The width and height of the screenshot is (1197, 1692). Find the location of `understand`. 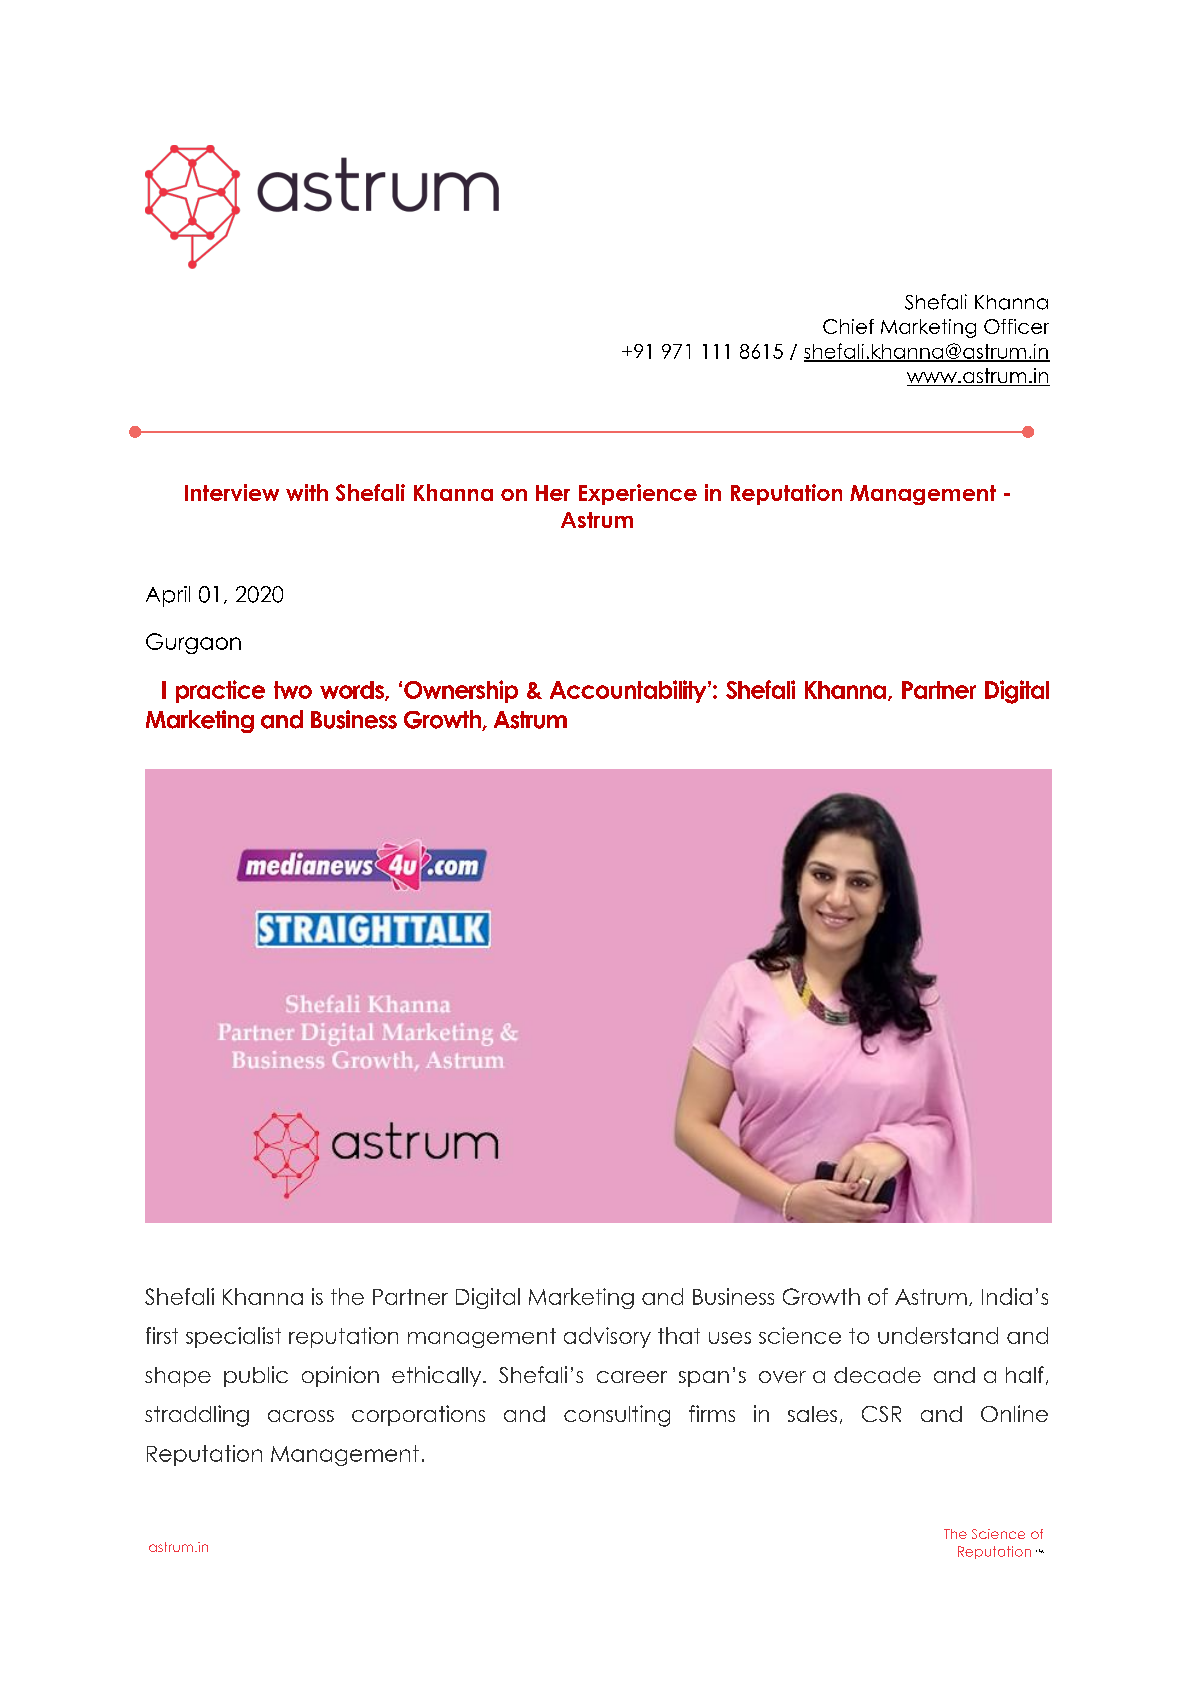

understand is located at coordinates (938, 1335).
